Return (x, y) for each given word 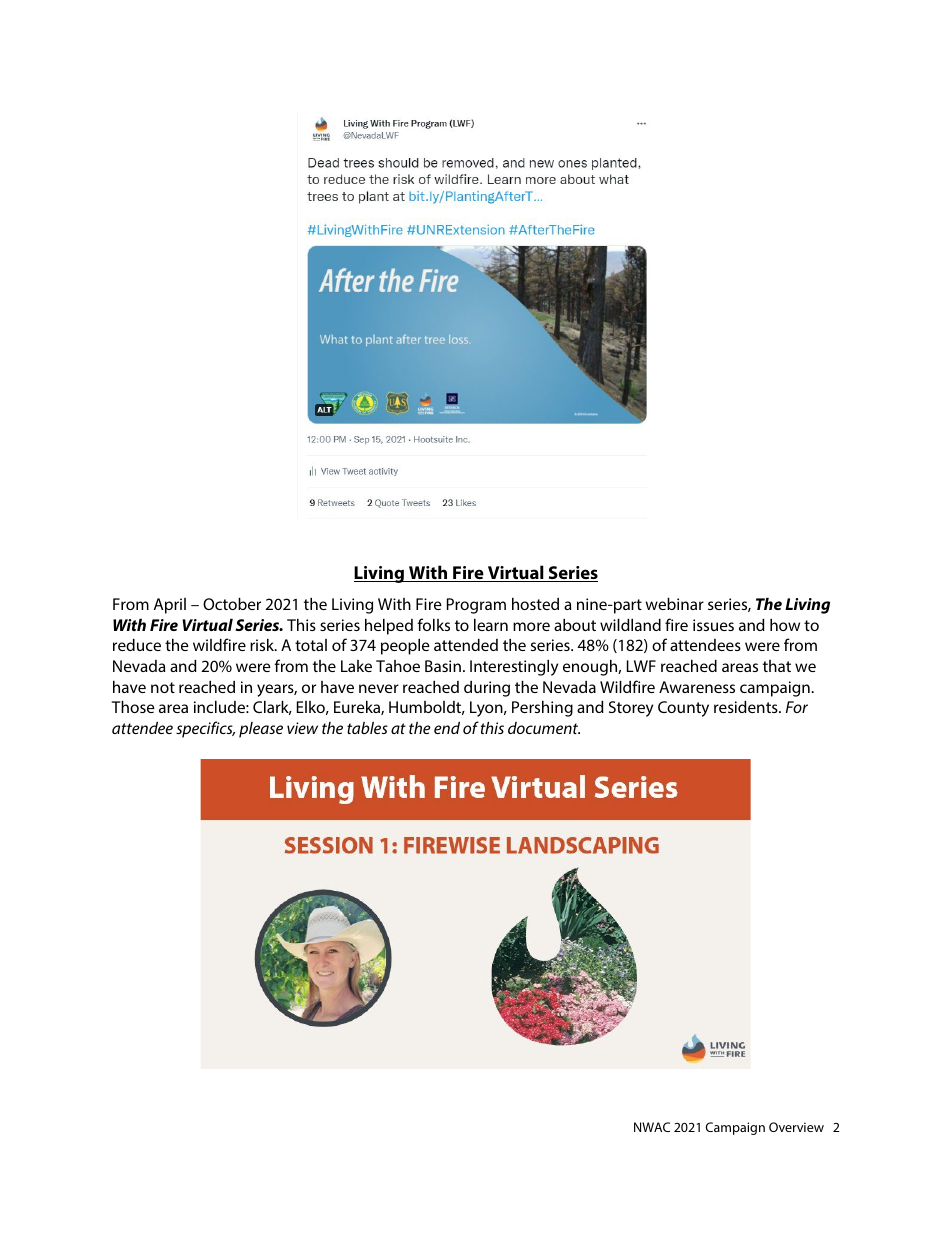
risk (263, 645)
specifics (205, 729)
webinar (675, 604)
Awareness (697, 687)
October (232, 604)
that (777, 666)
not (163, 687)
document (544, 728)
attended (466, 645)
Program (476, 606)
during (487, 689)
